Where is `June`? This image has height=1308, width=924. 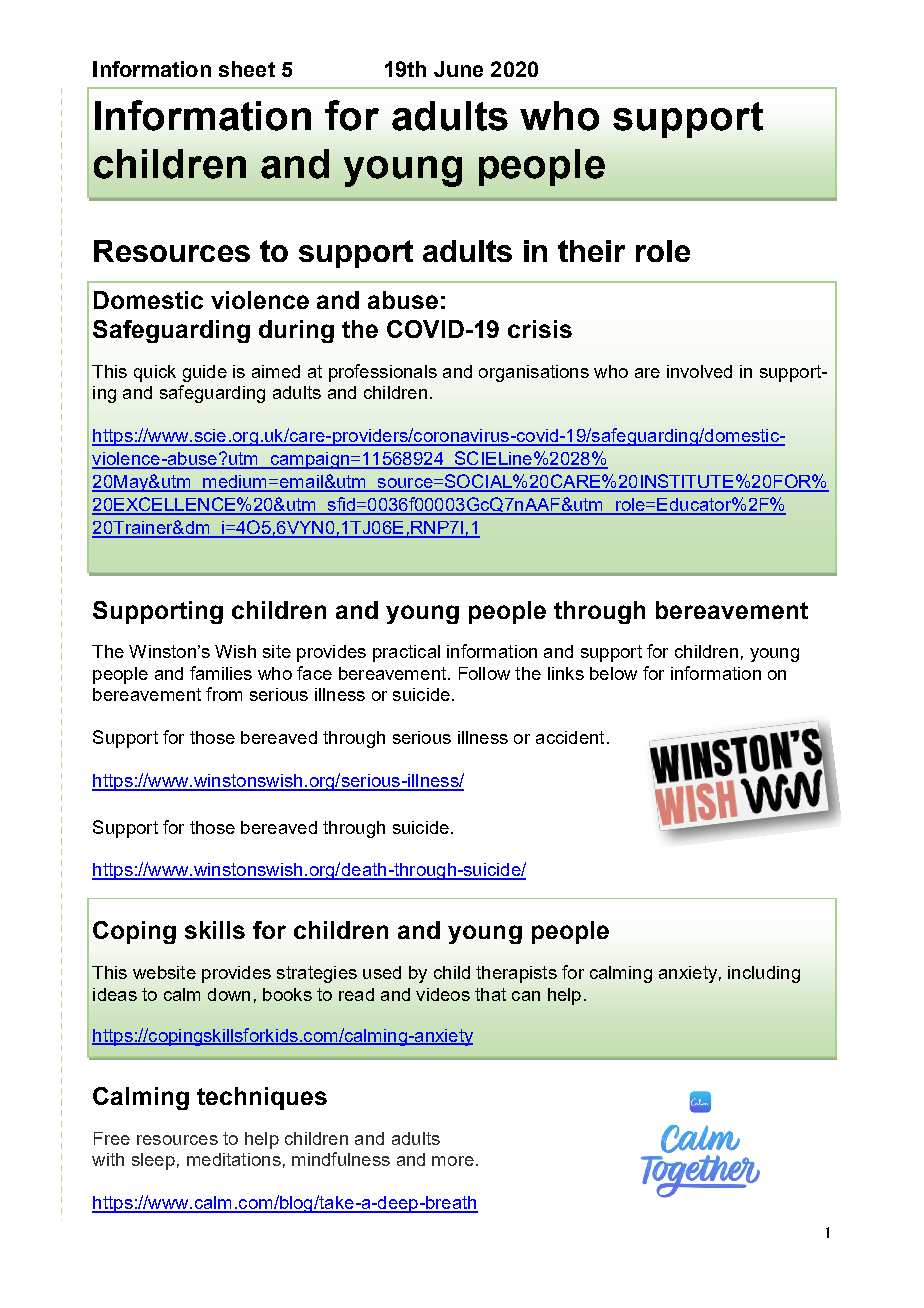
June is located at coordinates (458, 69).
